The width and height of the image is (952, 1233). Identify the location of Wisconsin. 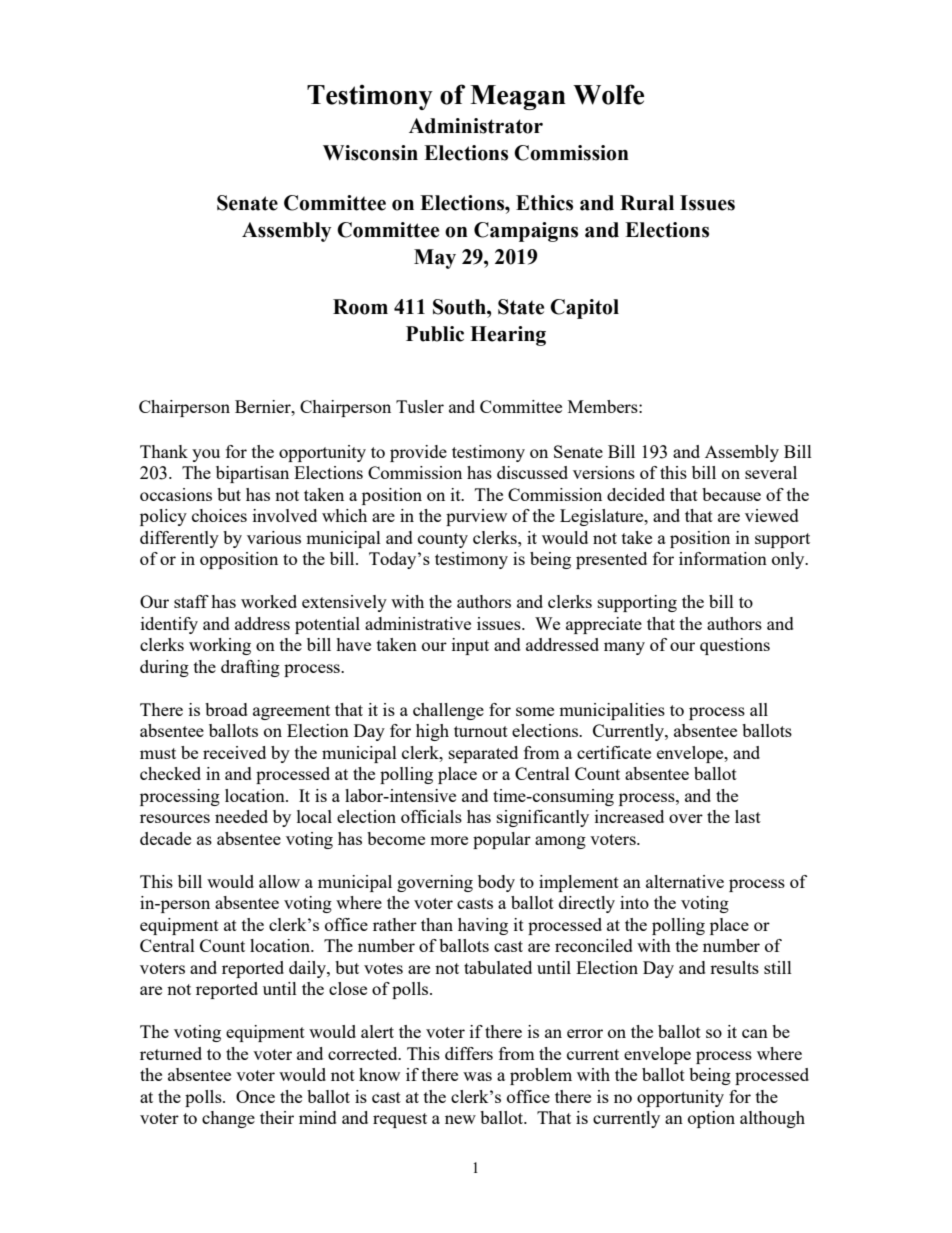
(370, 153).
